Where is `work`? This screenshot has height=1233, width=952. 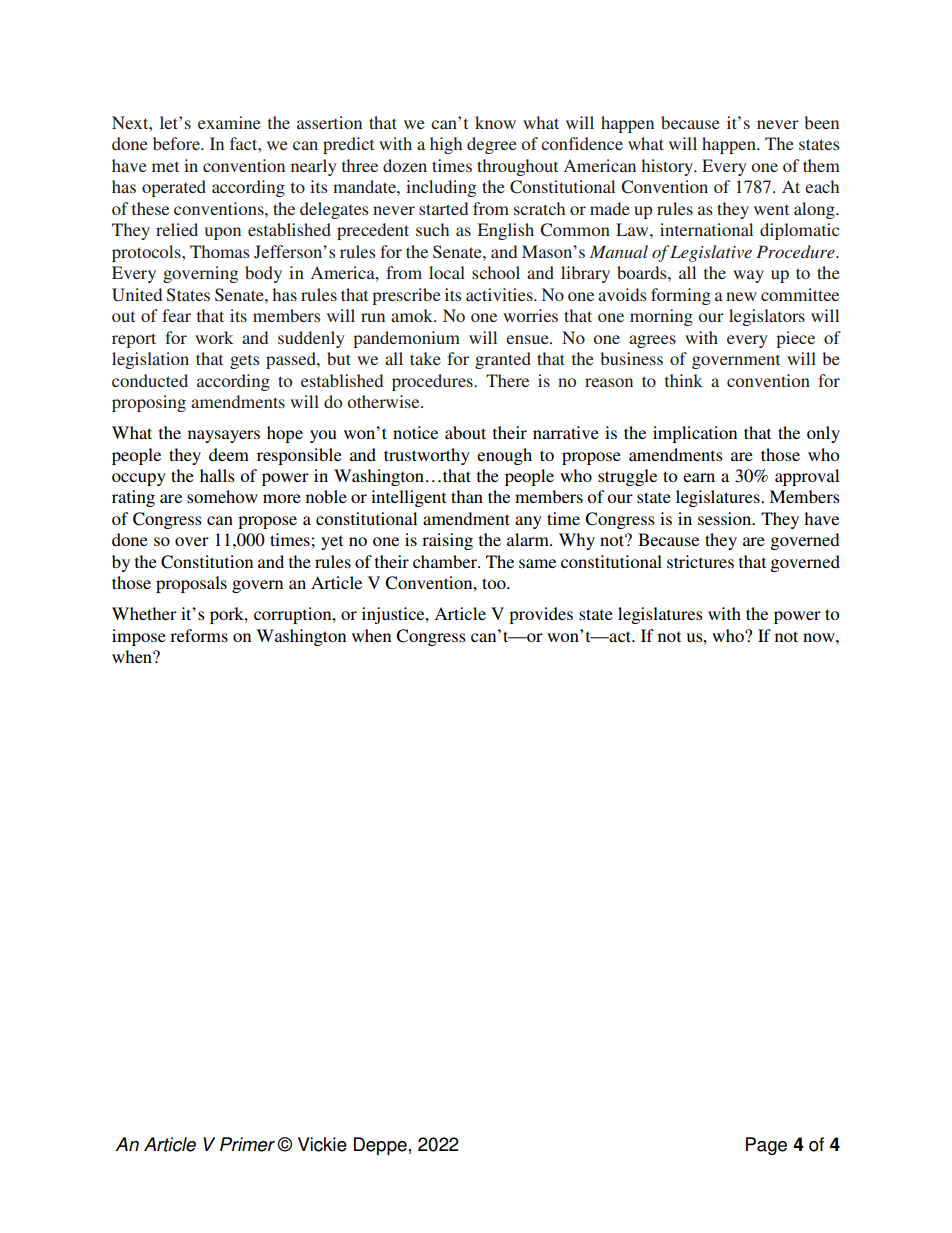
work is located at coordinates (214, 337).
